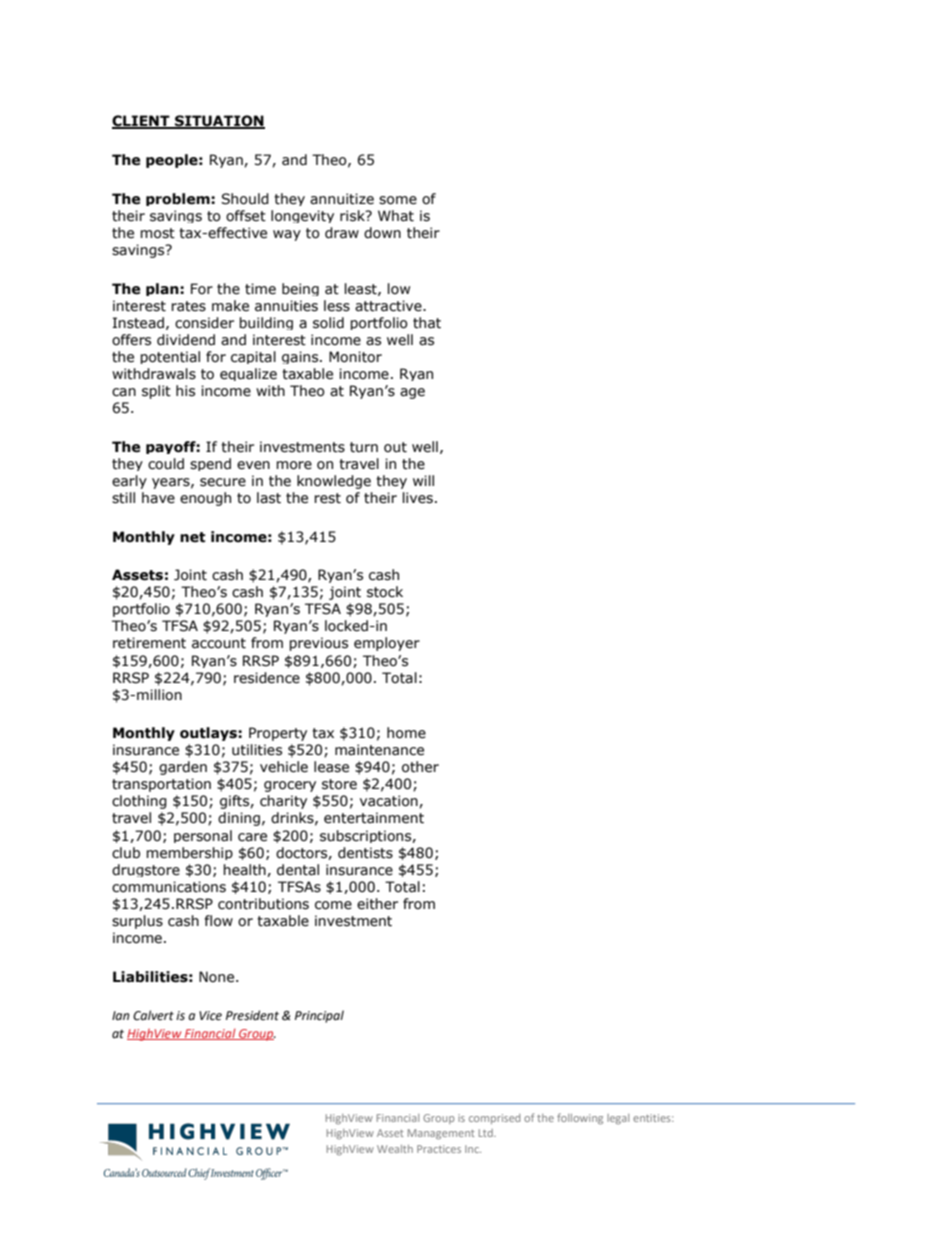  Describe the element at coordinates (395, 1149) in the screenshot. I see `Wealth` at that location.
